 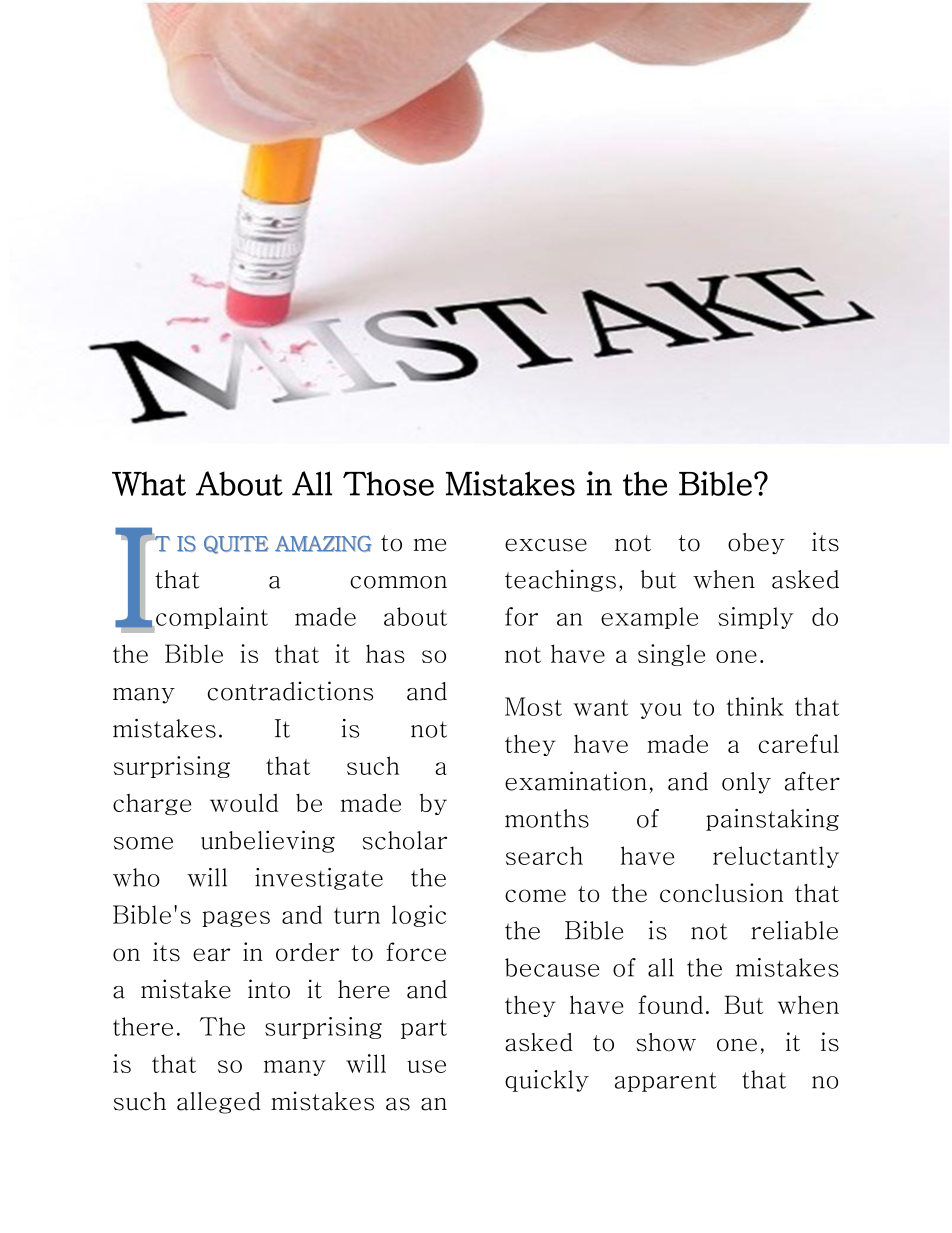 What do you see at coordinates (219, 1103) in the screenshot?
I see `alleged` at bounding box center [219, 1103].
